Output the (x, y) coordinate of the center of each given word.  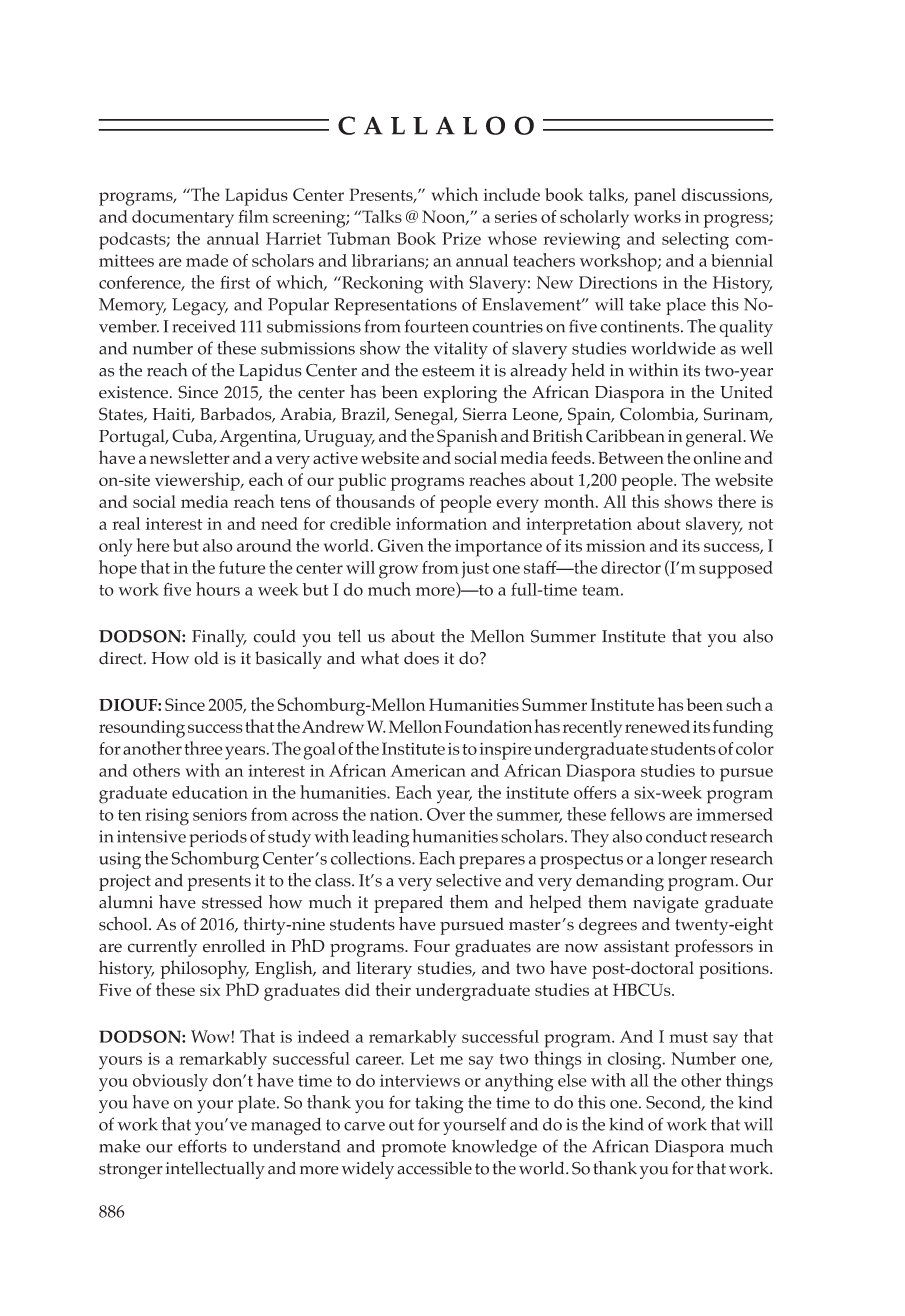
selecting (695, 241)
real (126, 523)
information (441, 523)
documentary (183, 219)
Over (446, 814)
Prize (461, 238)
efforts (202, 1146)
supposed (736, 570)
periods (218, 838)
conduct (676, 836)
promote (413, 1149)
